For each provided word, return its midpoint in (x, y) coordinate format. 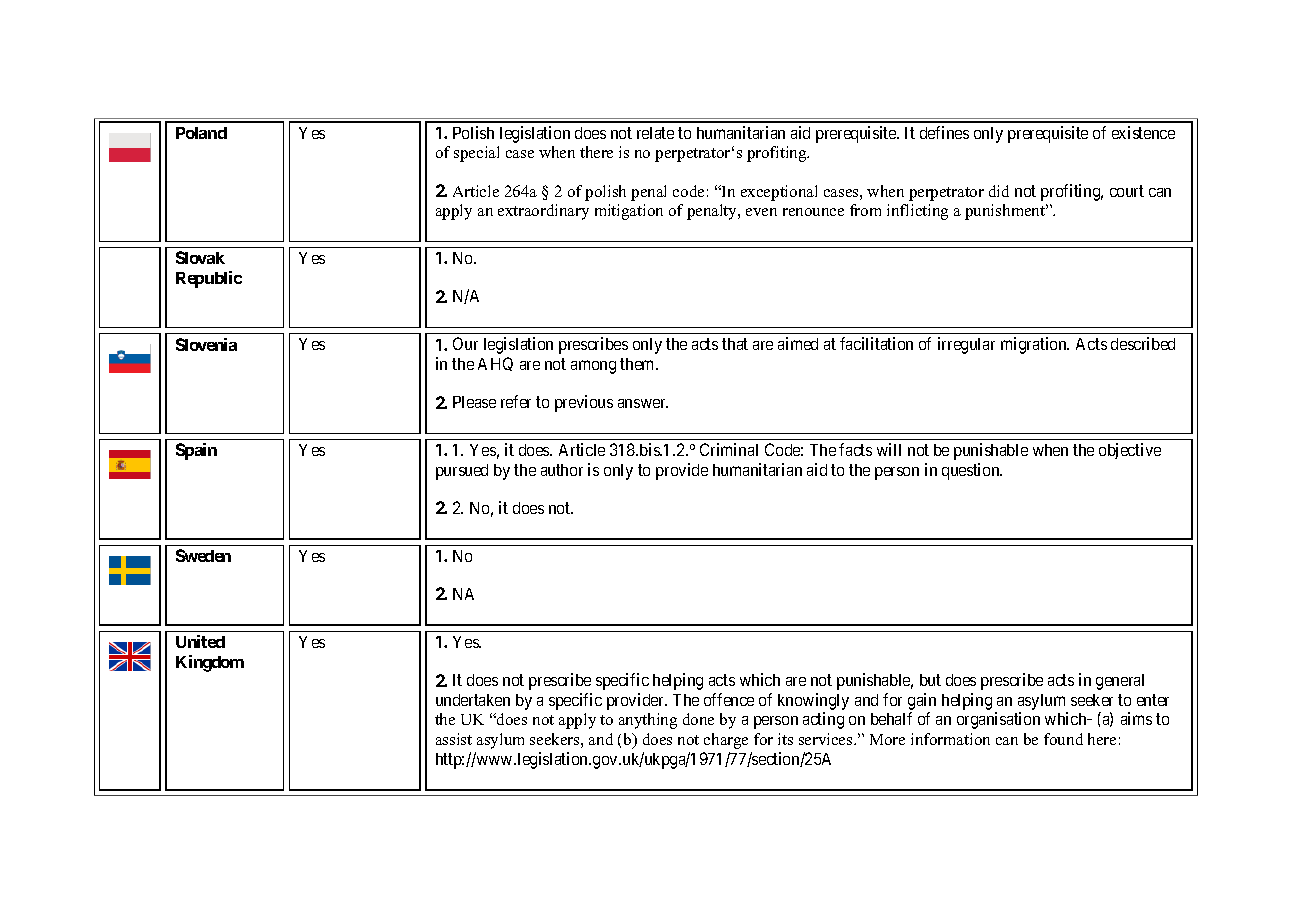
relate (655, 133)
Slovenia (206, 344)
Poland (201, 133)
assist (454, 739)
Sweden (203, 555)
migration (1035, 345)
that (735, 344)
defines (944, 132)
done (698, 719)
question (972, 471)
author (562, 470)
